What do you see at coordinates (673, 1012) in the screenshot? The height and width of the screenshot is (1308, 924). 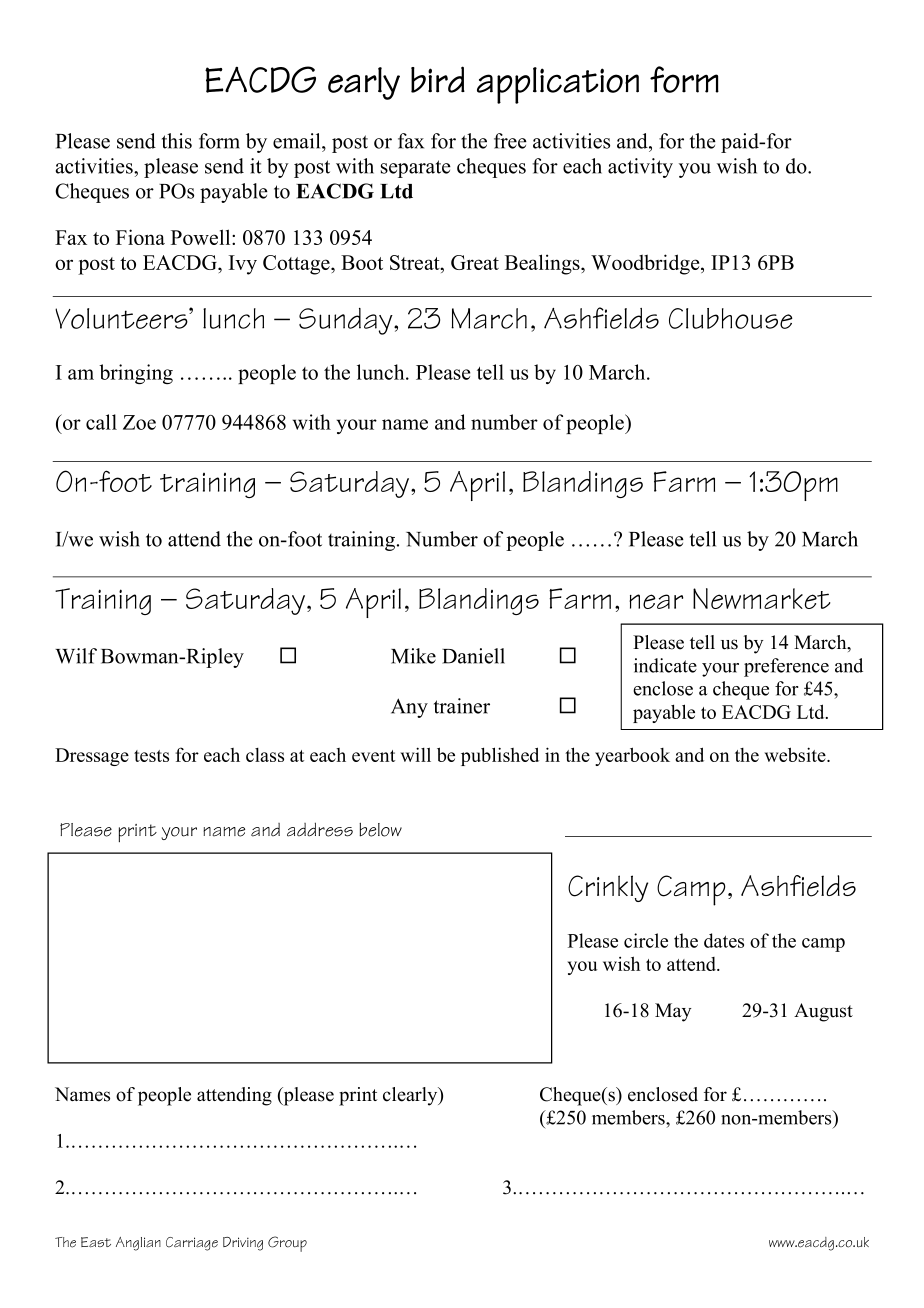 I see `May` at bounding box center [673, 1012].
